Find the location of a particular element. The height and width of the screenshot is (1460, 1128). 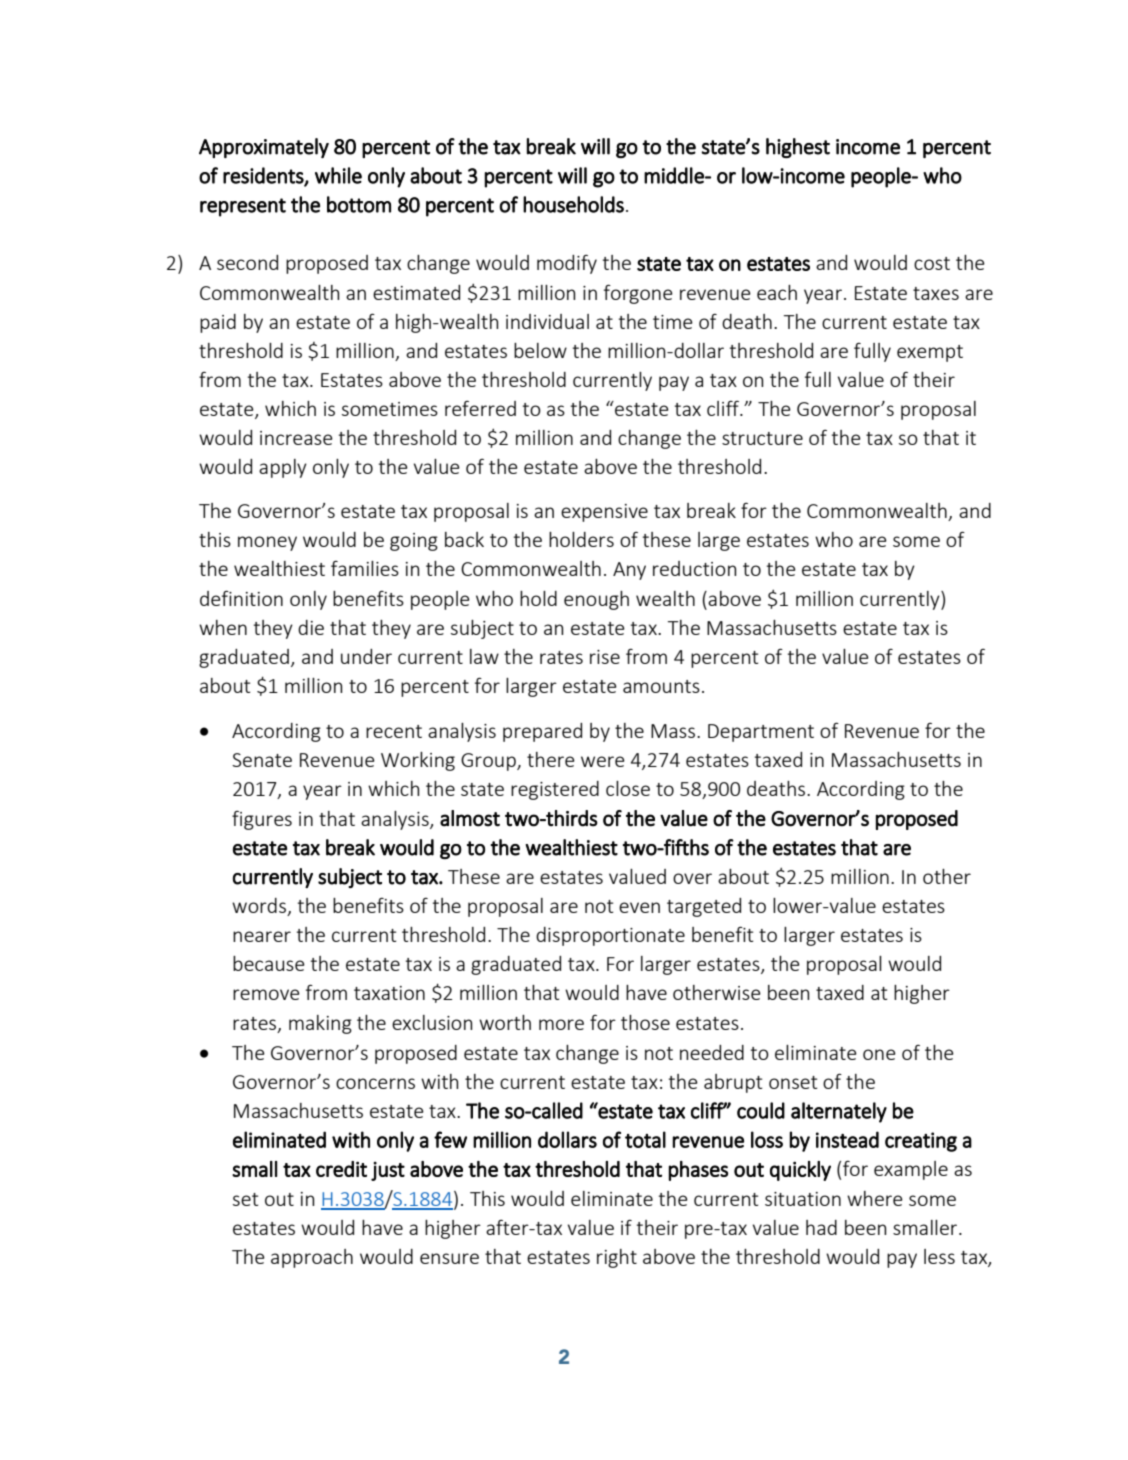

modify is located at coordinates (567, 264).
